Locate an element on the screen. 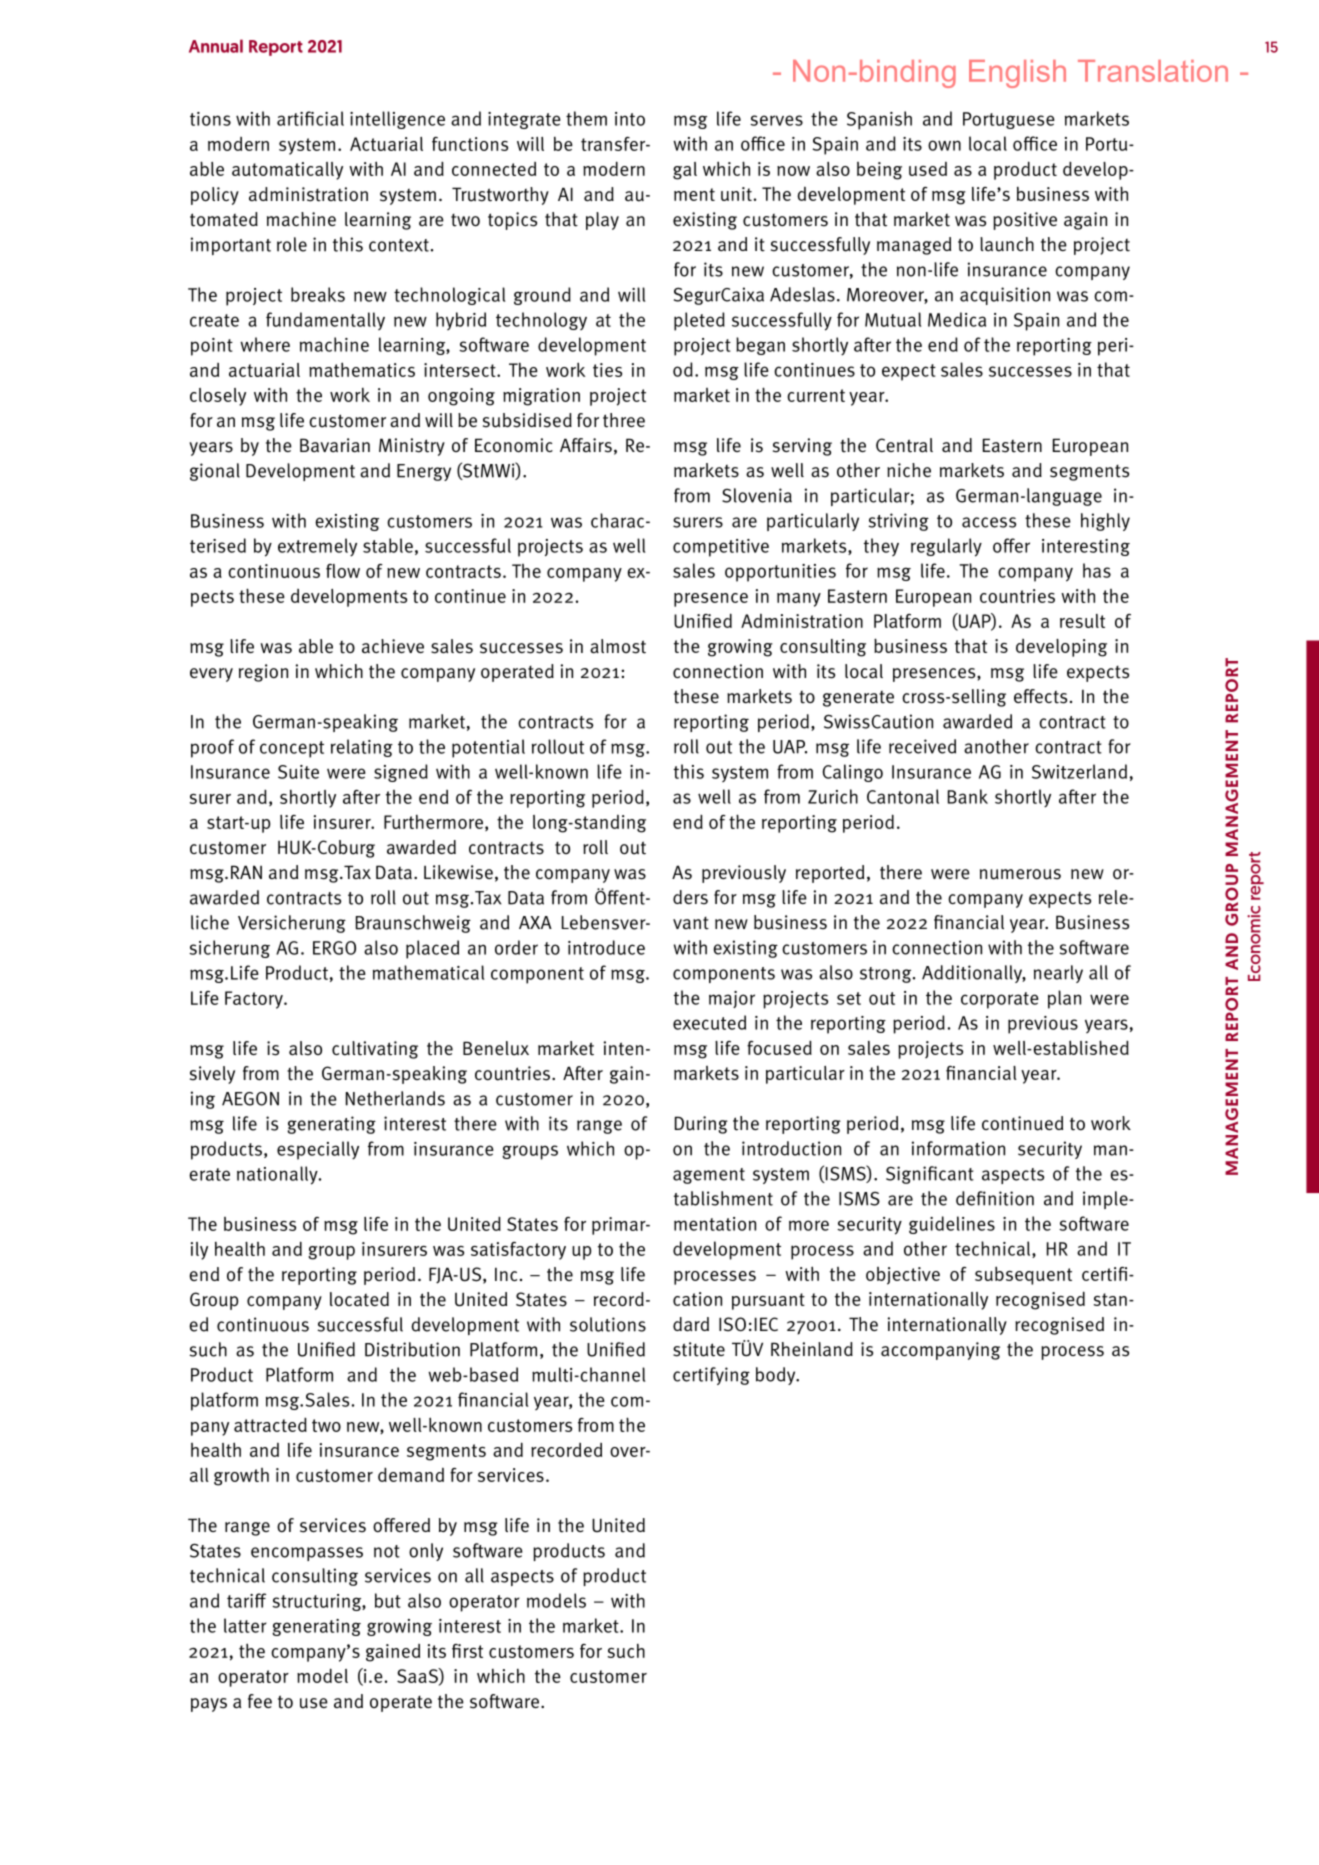  ERGO is located at coordinates (334, 948).
